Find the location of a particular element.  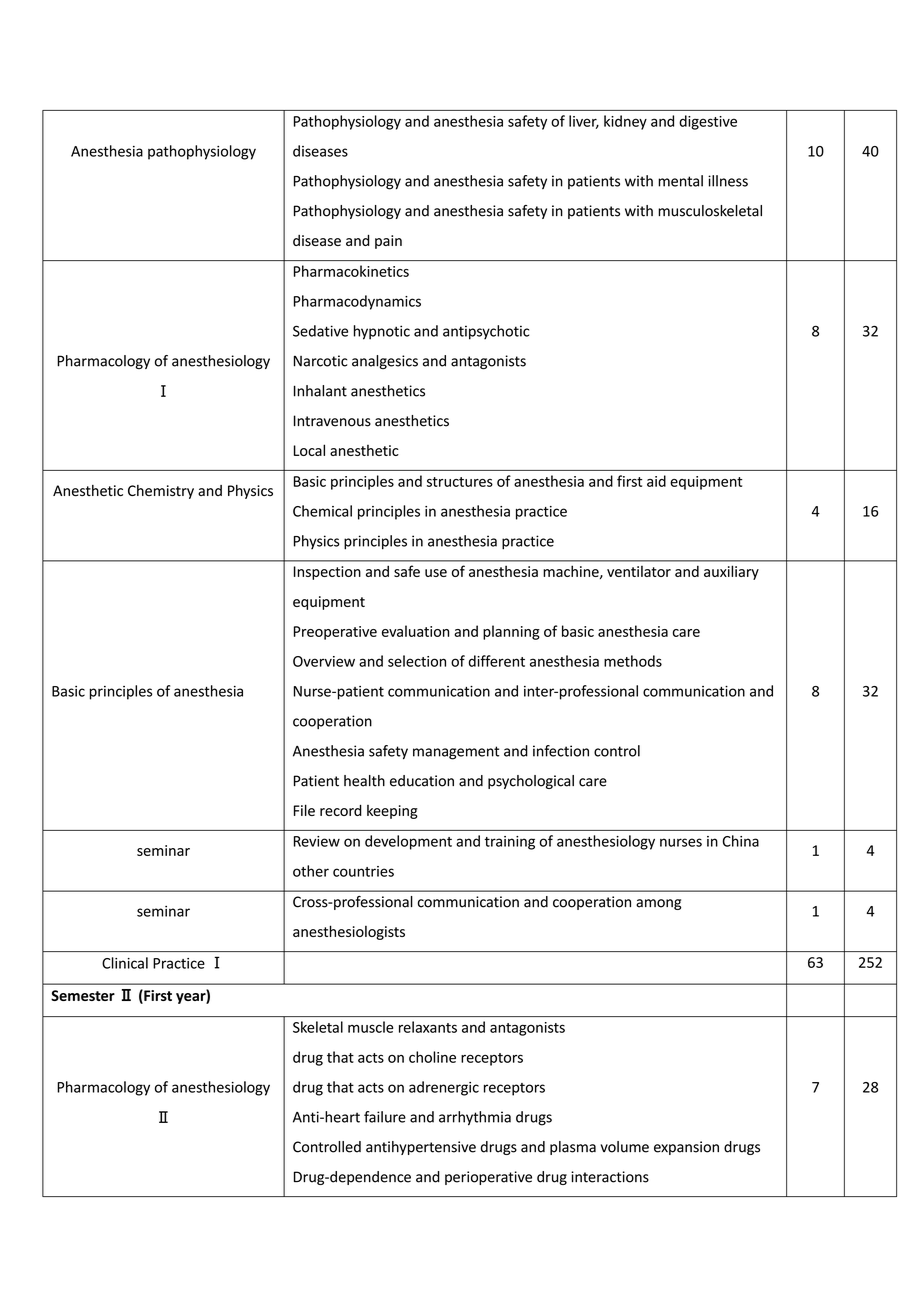

expansion is located at coordinates (686, 1148).
